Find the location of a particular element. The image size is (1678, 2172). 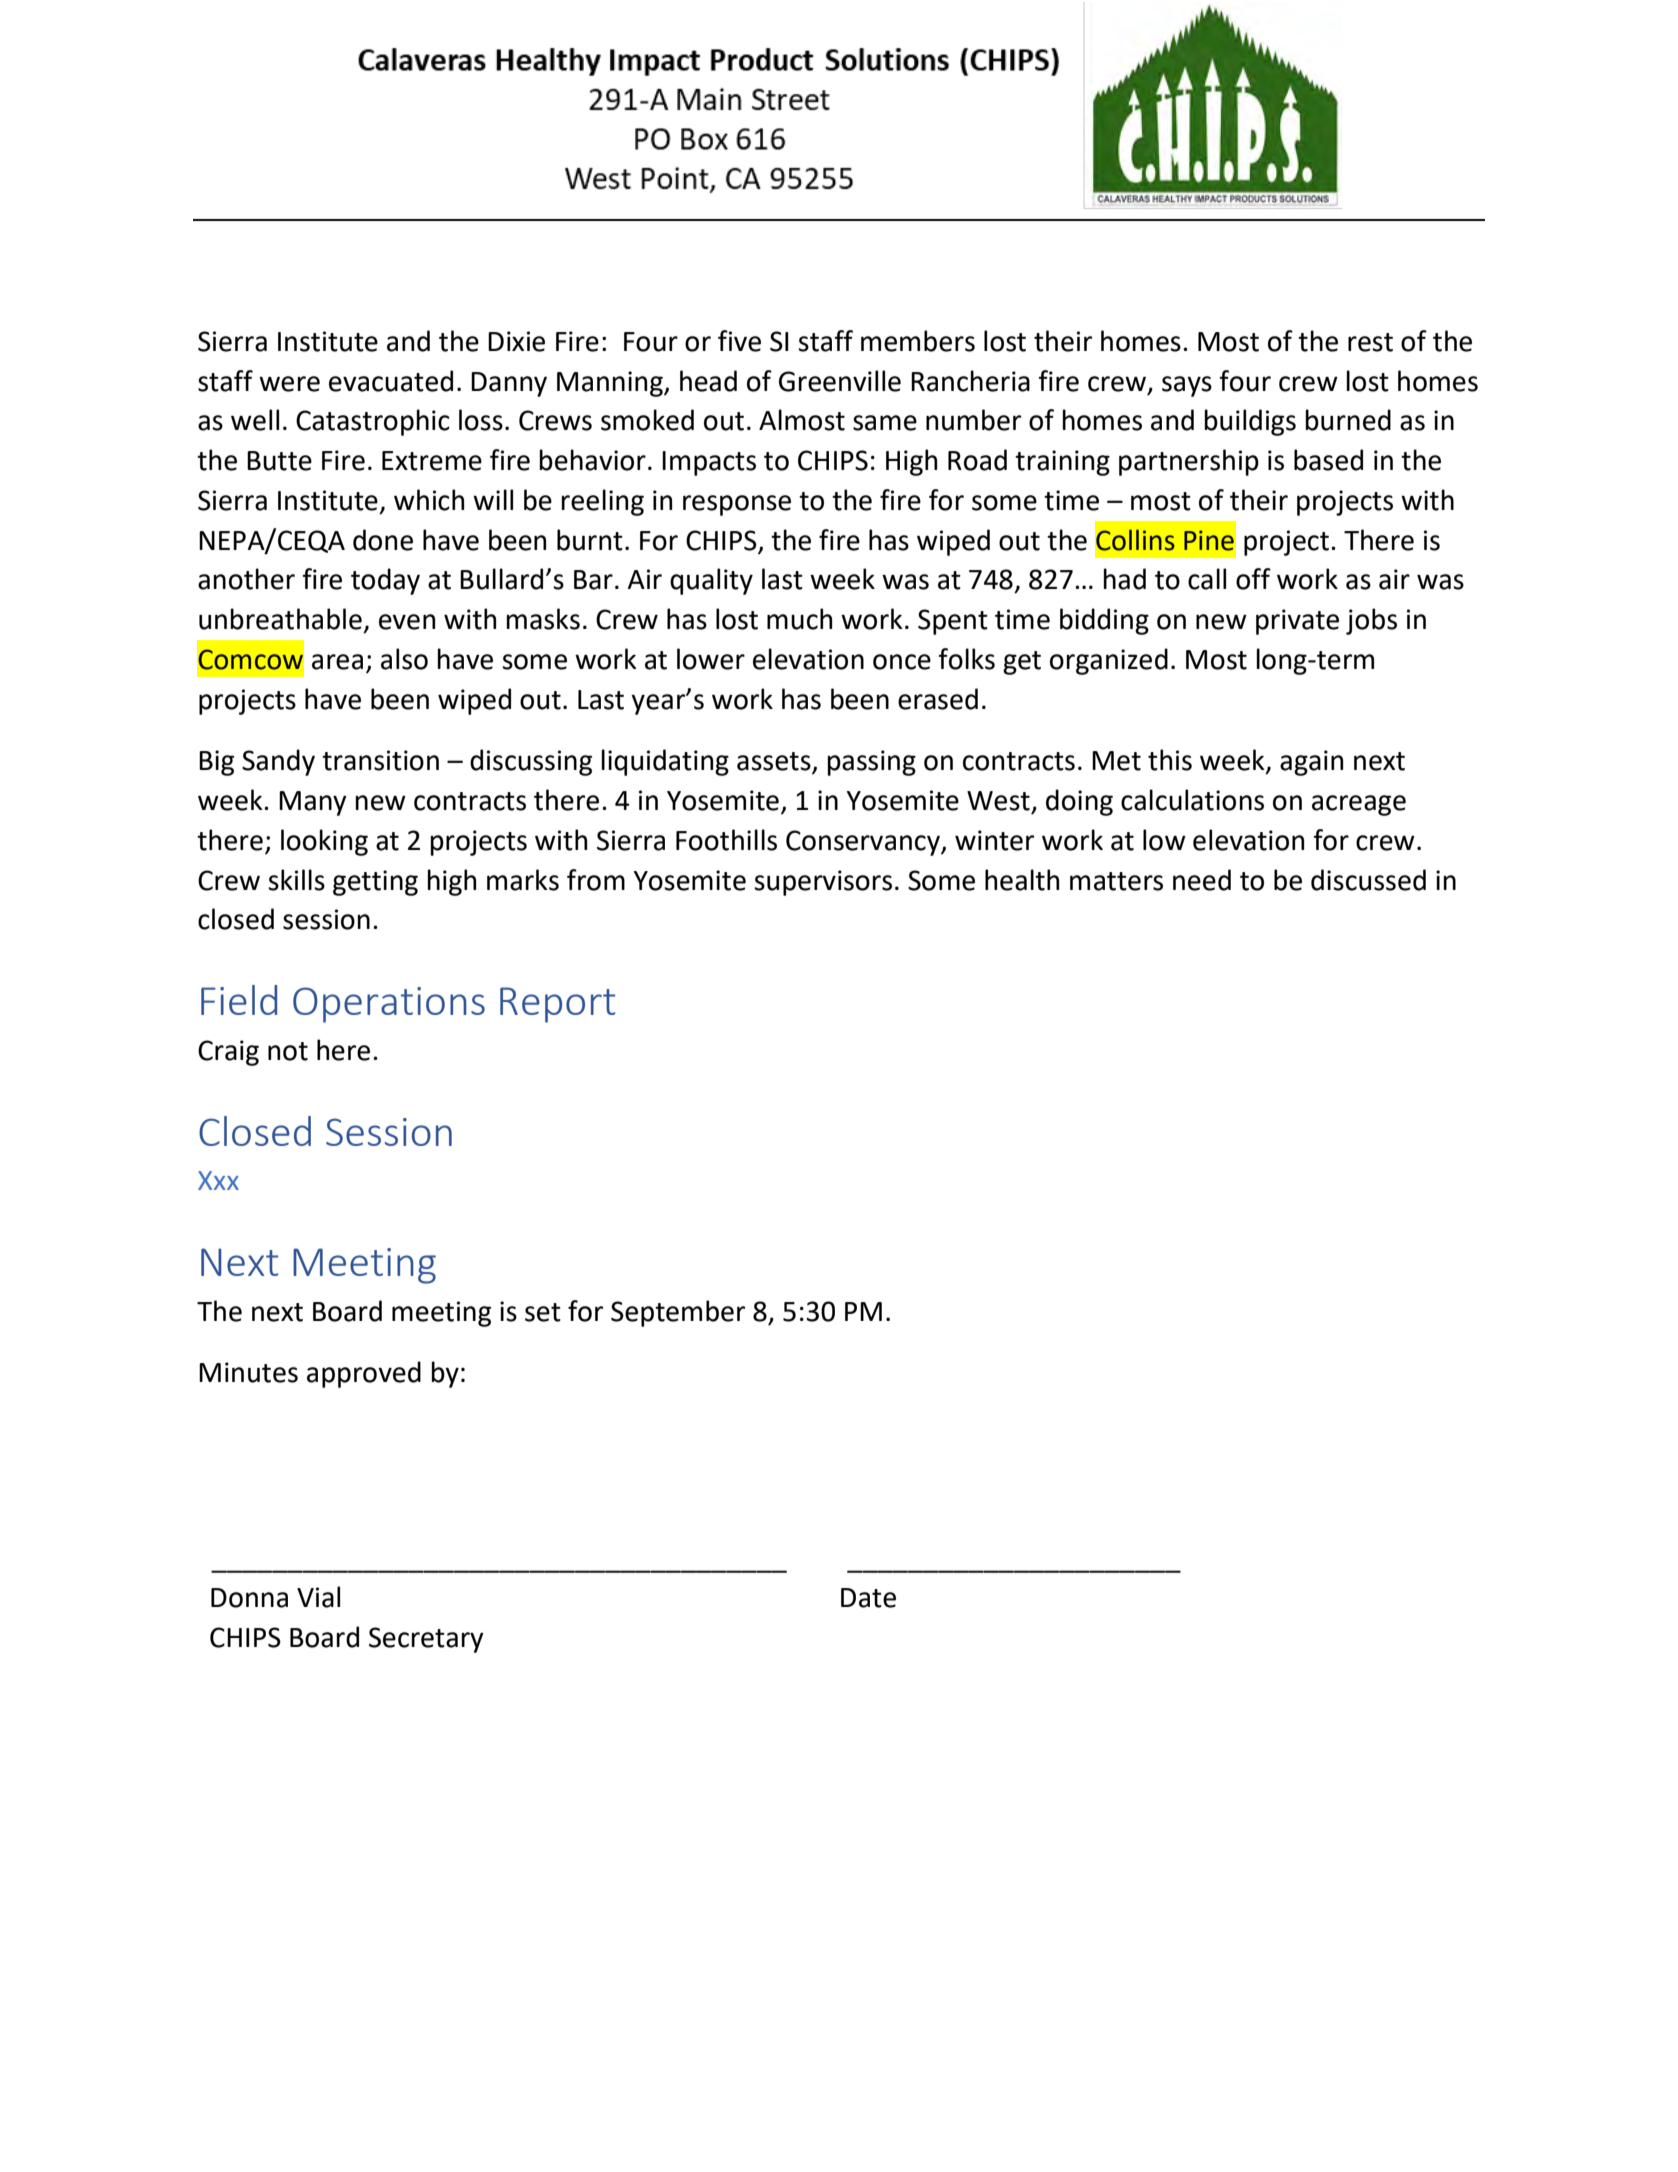

need is located at coordinates (1202, 880).
